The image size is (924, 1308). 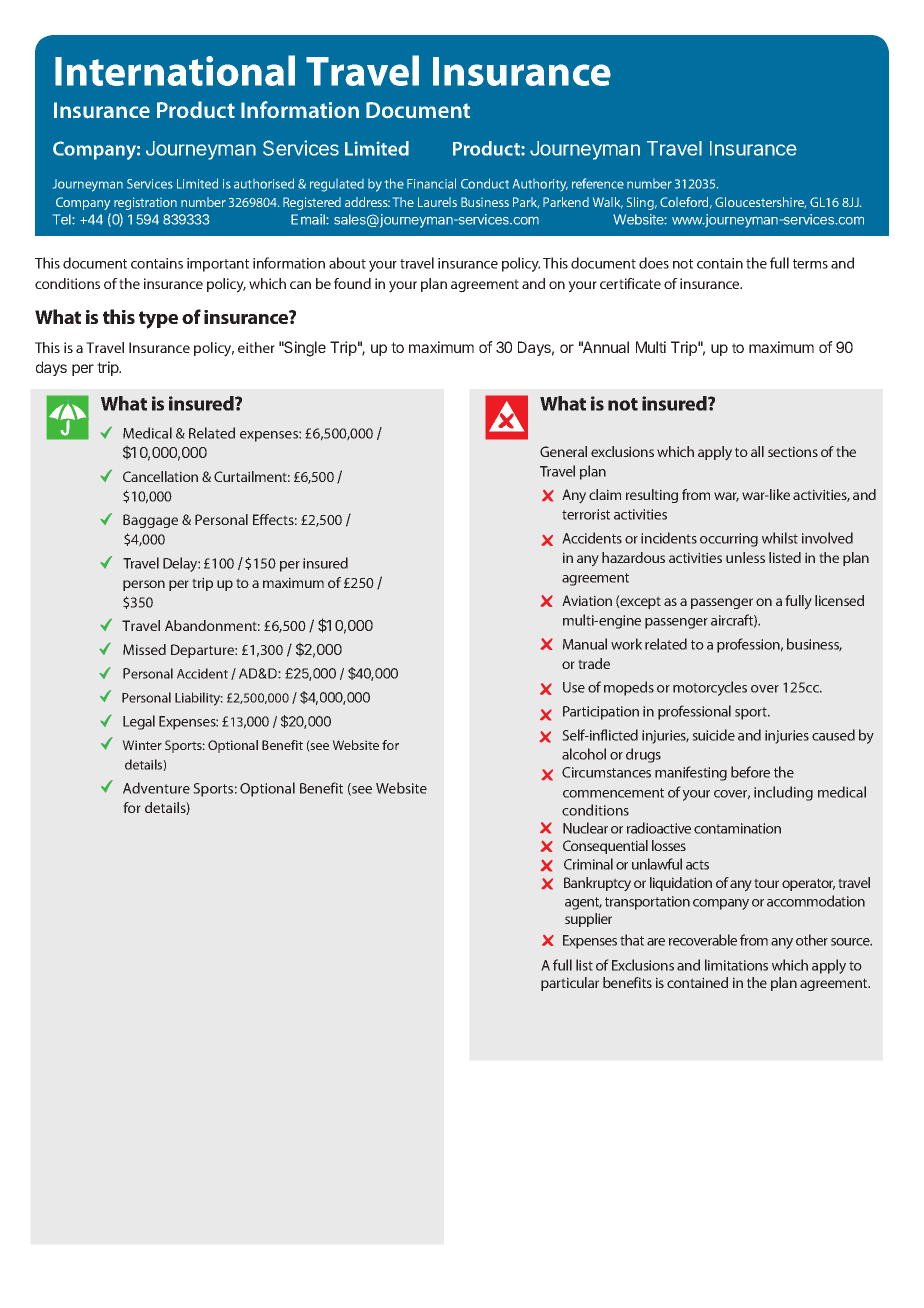 I want to click on all, so click(x=757, y=451).
